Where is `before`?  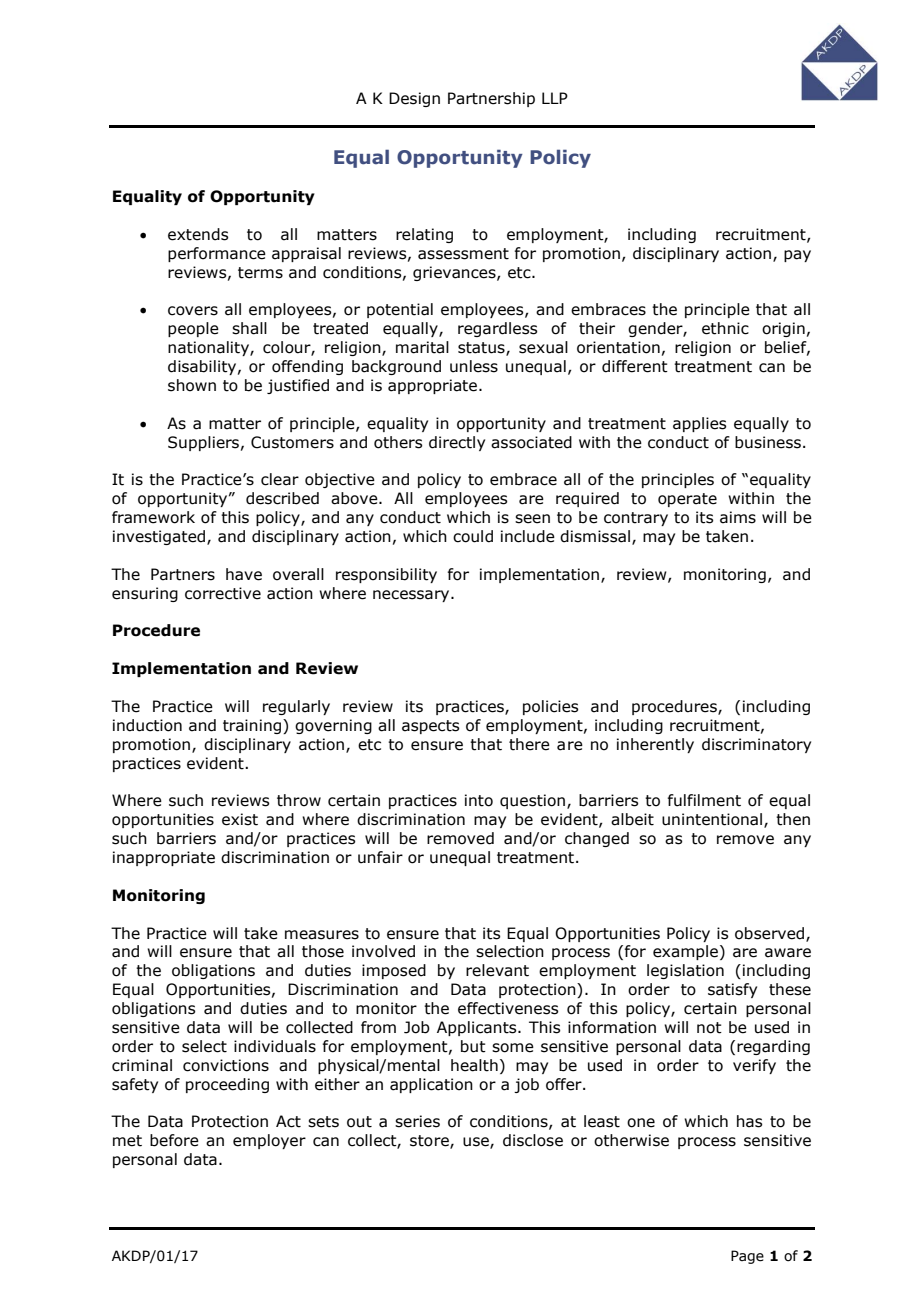
before is located at coordinates (174, 1140).
